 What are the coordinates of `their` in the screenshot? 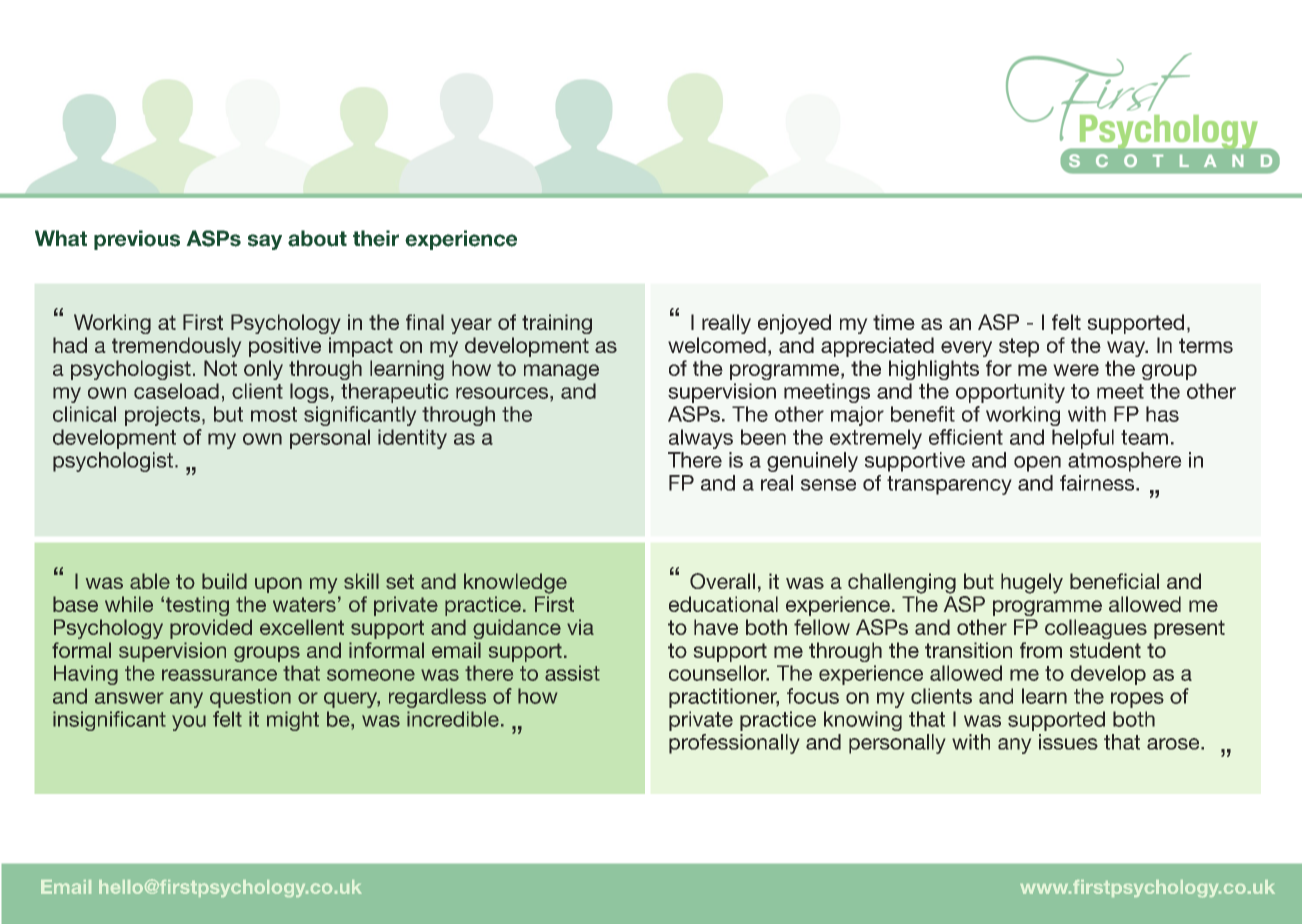 It's located at (376, 238).
